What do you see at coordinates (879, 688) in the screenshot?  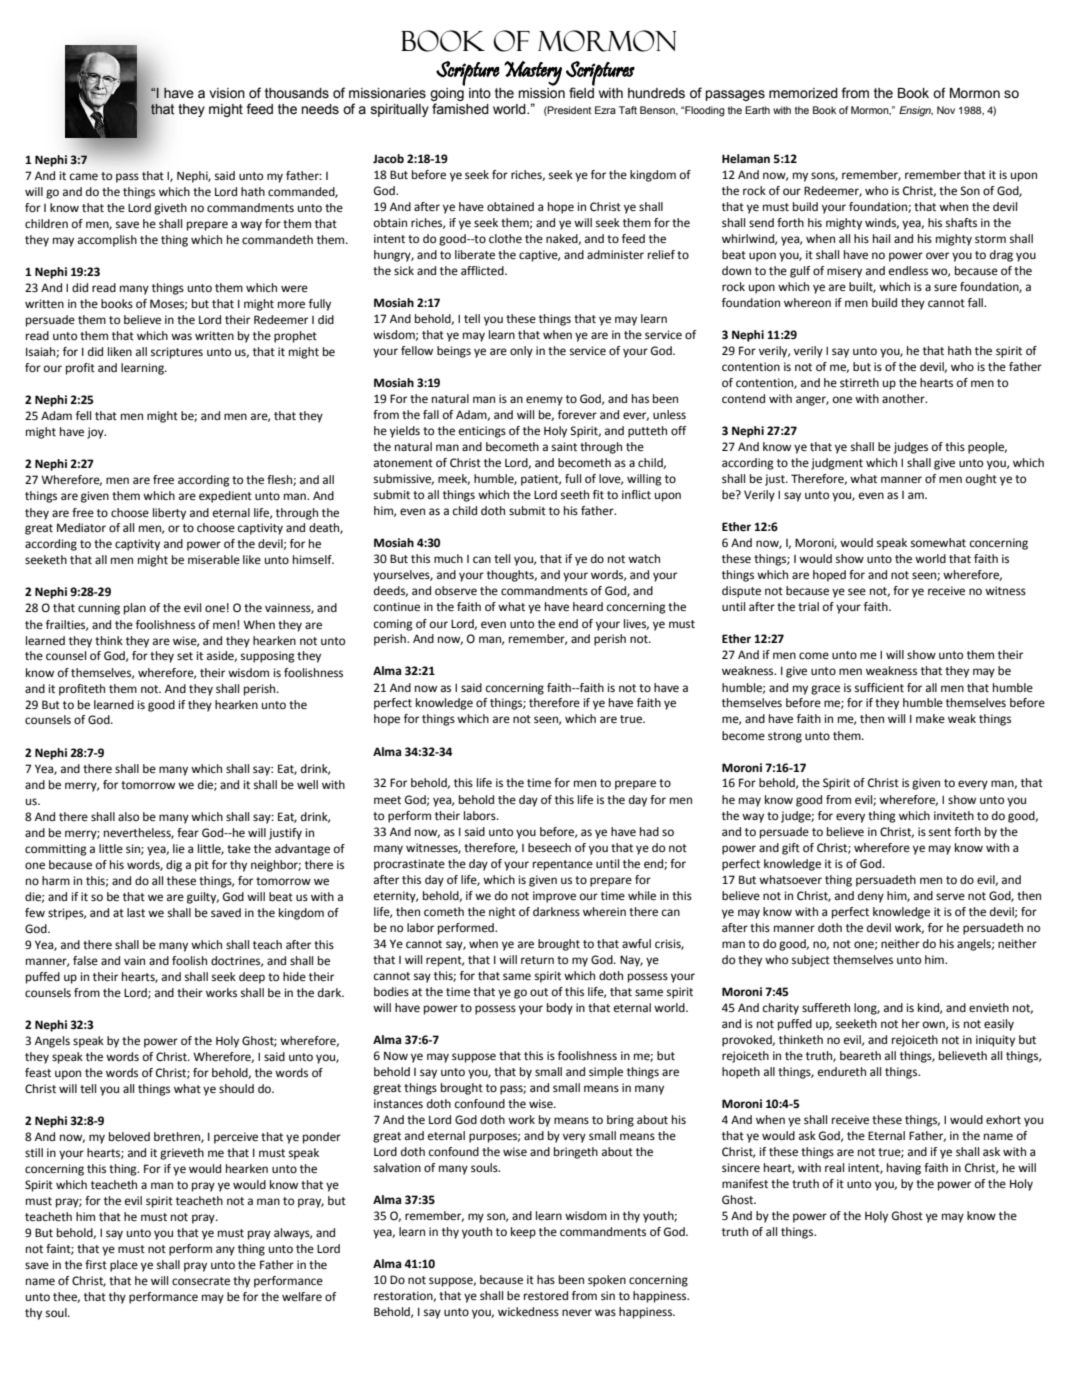 I see `sufficient` at bounding box center [879, 688].
